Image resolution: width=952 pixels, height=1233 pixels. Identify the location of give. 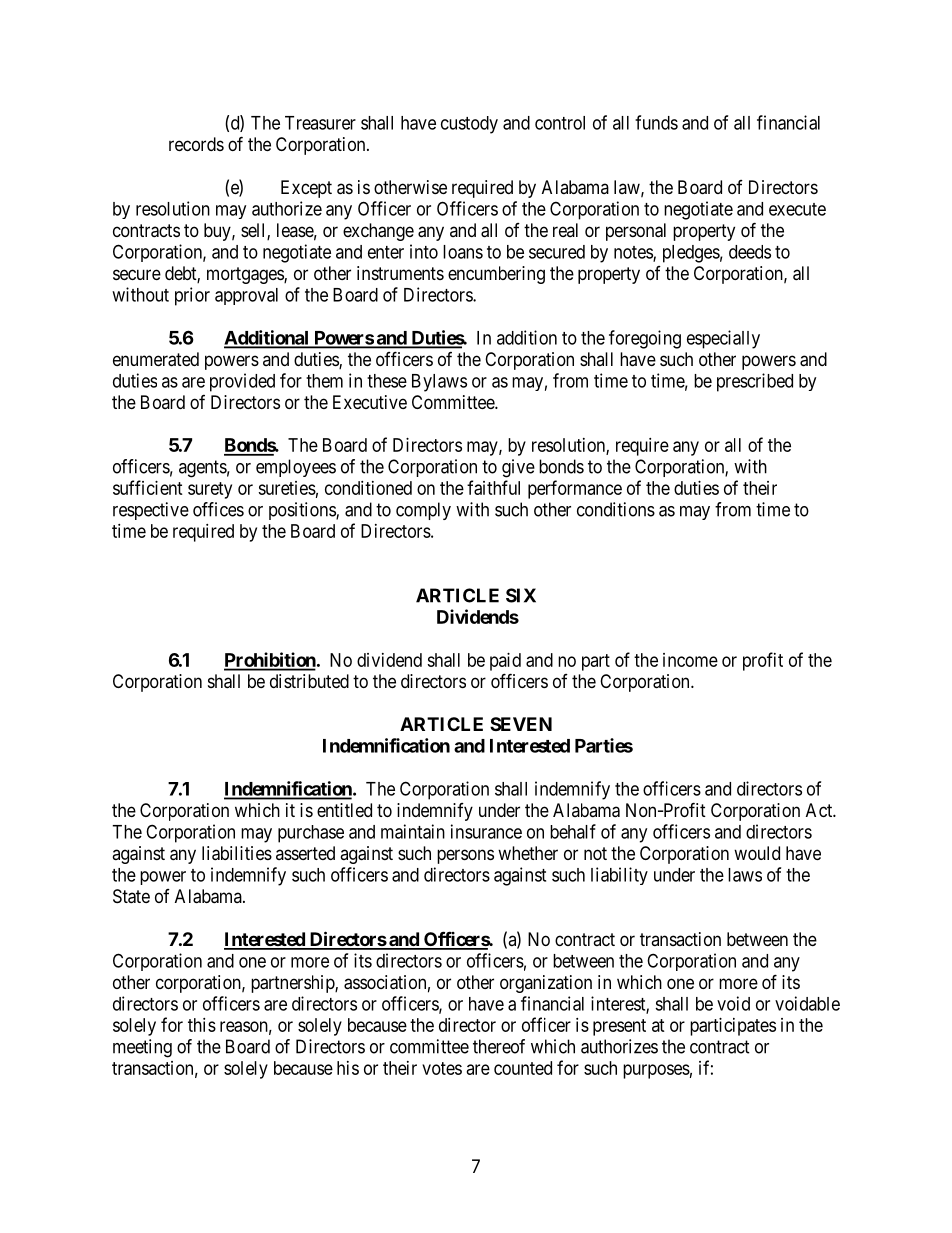
(518, 468).
